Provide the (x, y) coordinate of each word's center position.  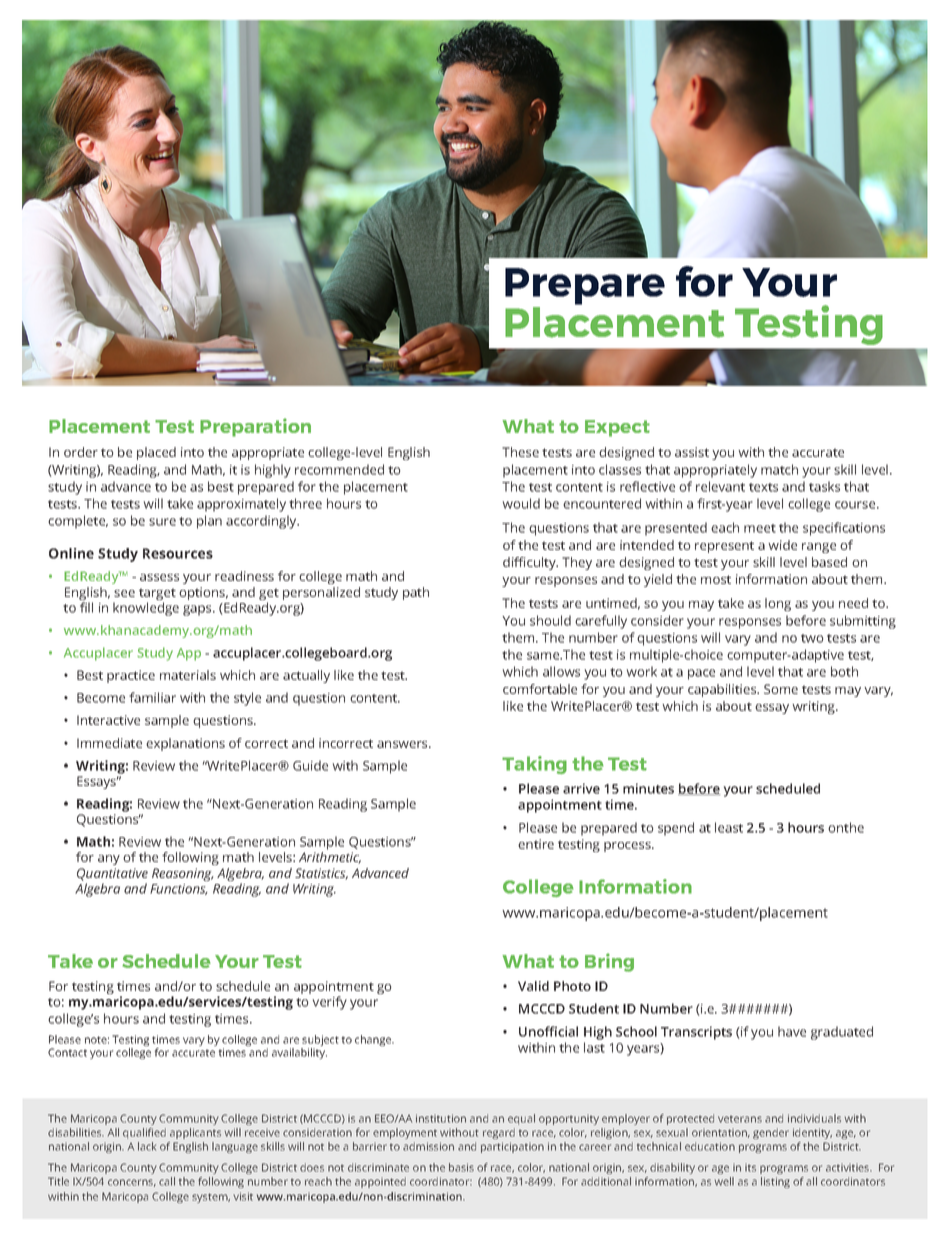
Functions (179, 889)
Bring (609, 962)
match (779, 469)
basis (461, 1167)
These (520, 452)
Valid (533, 986)
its (750, 1167)
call (167, 1181)
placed (156, 453)
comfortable (540, 689)
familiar (152, 697)
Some (781, 689)
